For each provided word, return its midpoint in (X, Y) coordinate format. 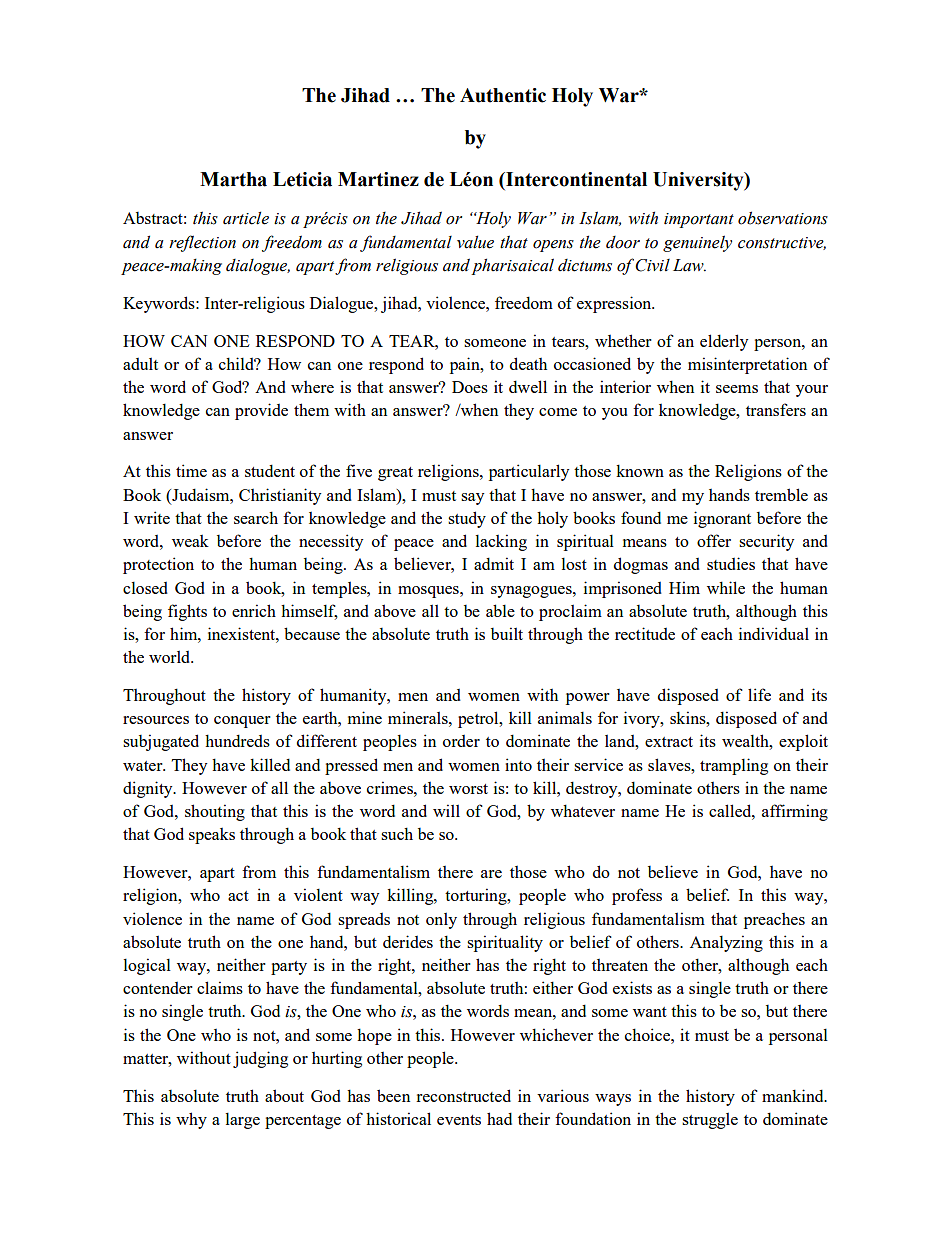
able (500, 610)
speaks (212, 835)
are (491, 874)
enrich (254, 610)
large (243, 1120)
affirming (795, 812)
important (699, 220)
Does (470, 387)
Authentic (503, 95)
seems (737, 389)
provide (261, 411)
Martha (233, 179)
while (726, 587)
